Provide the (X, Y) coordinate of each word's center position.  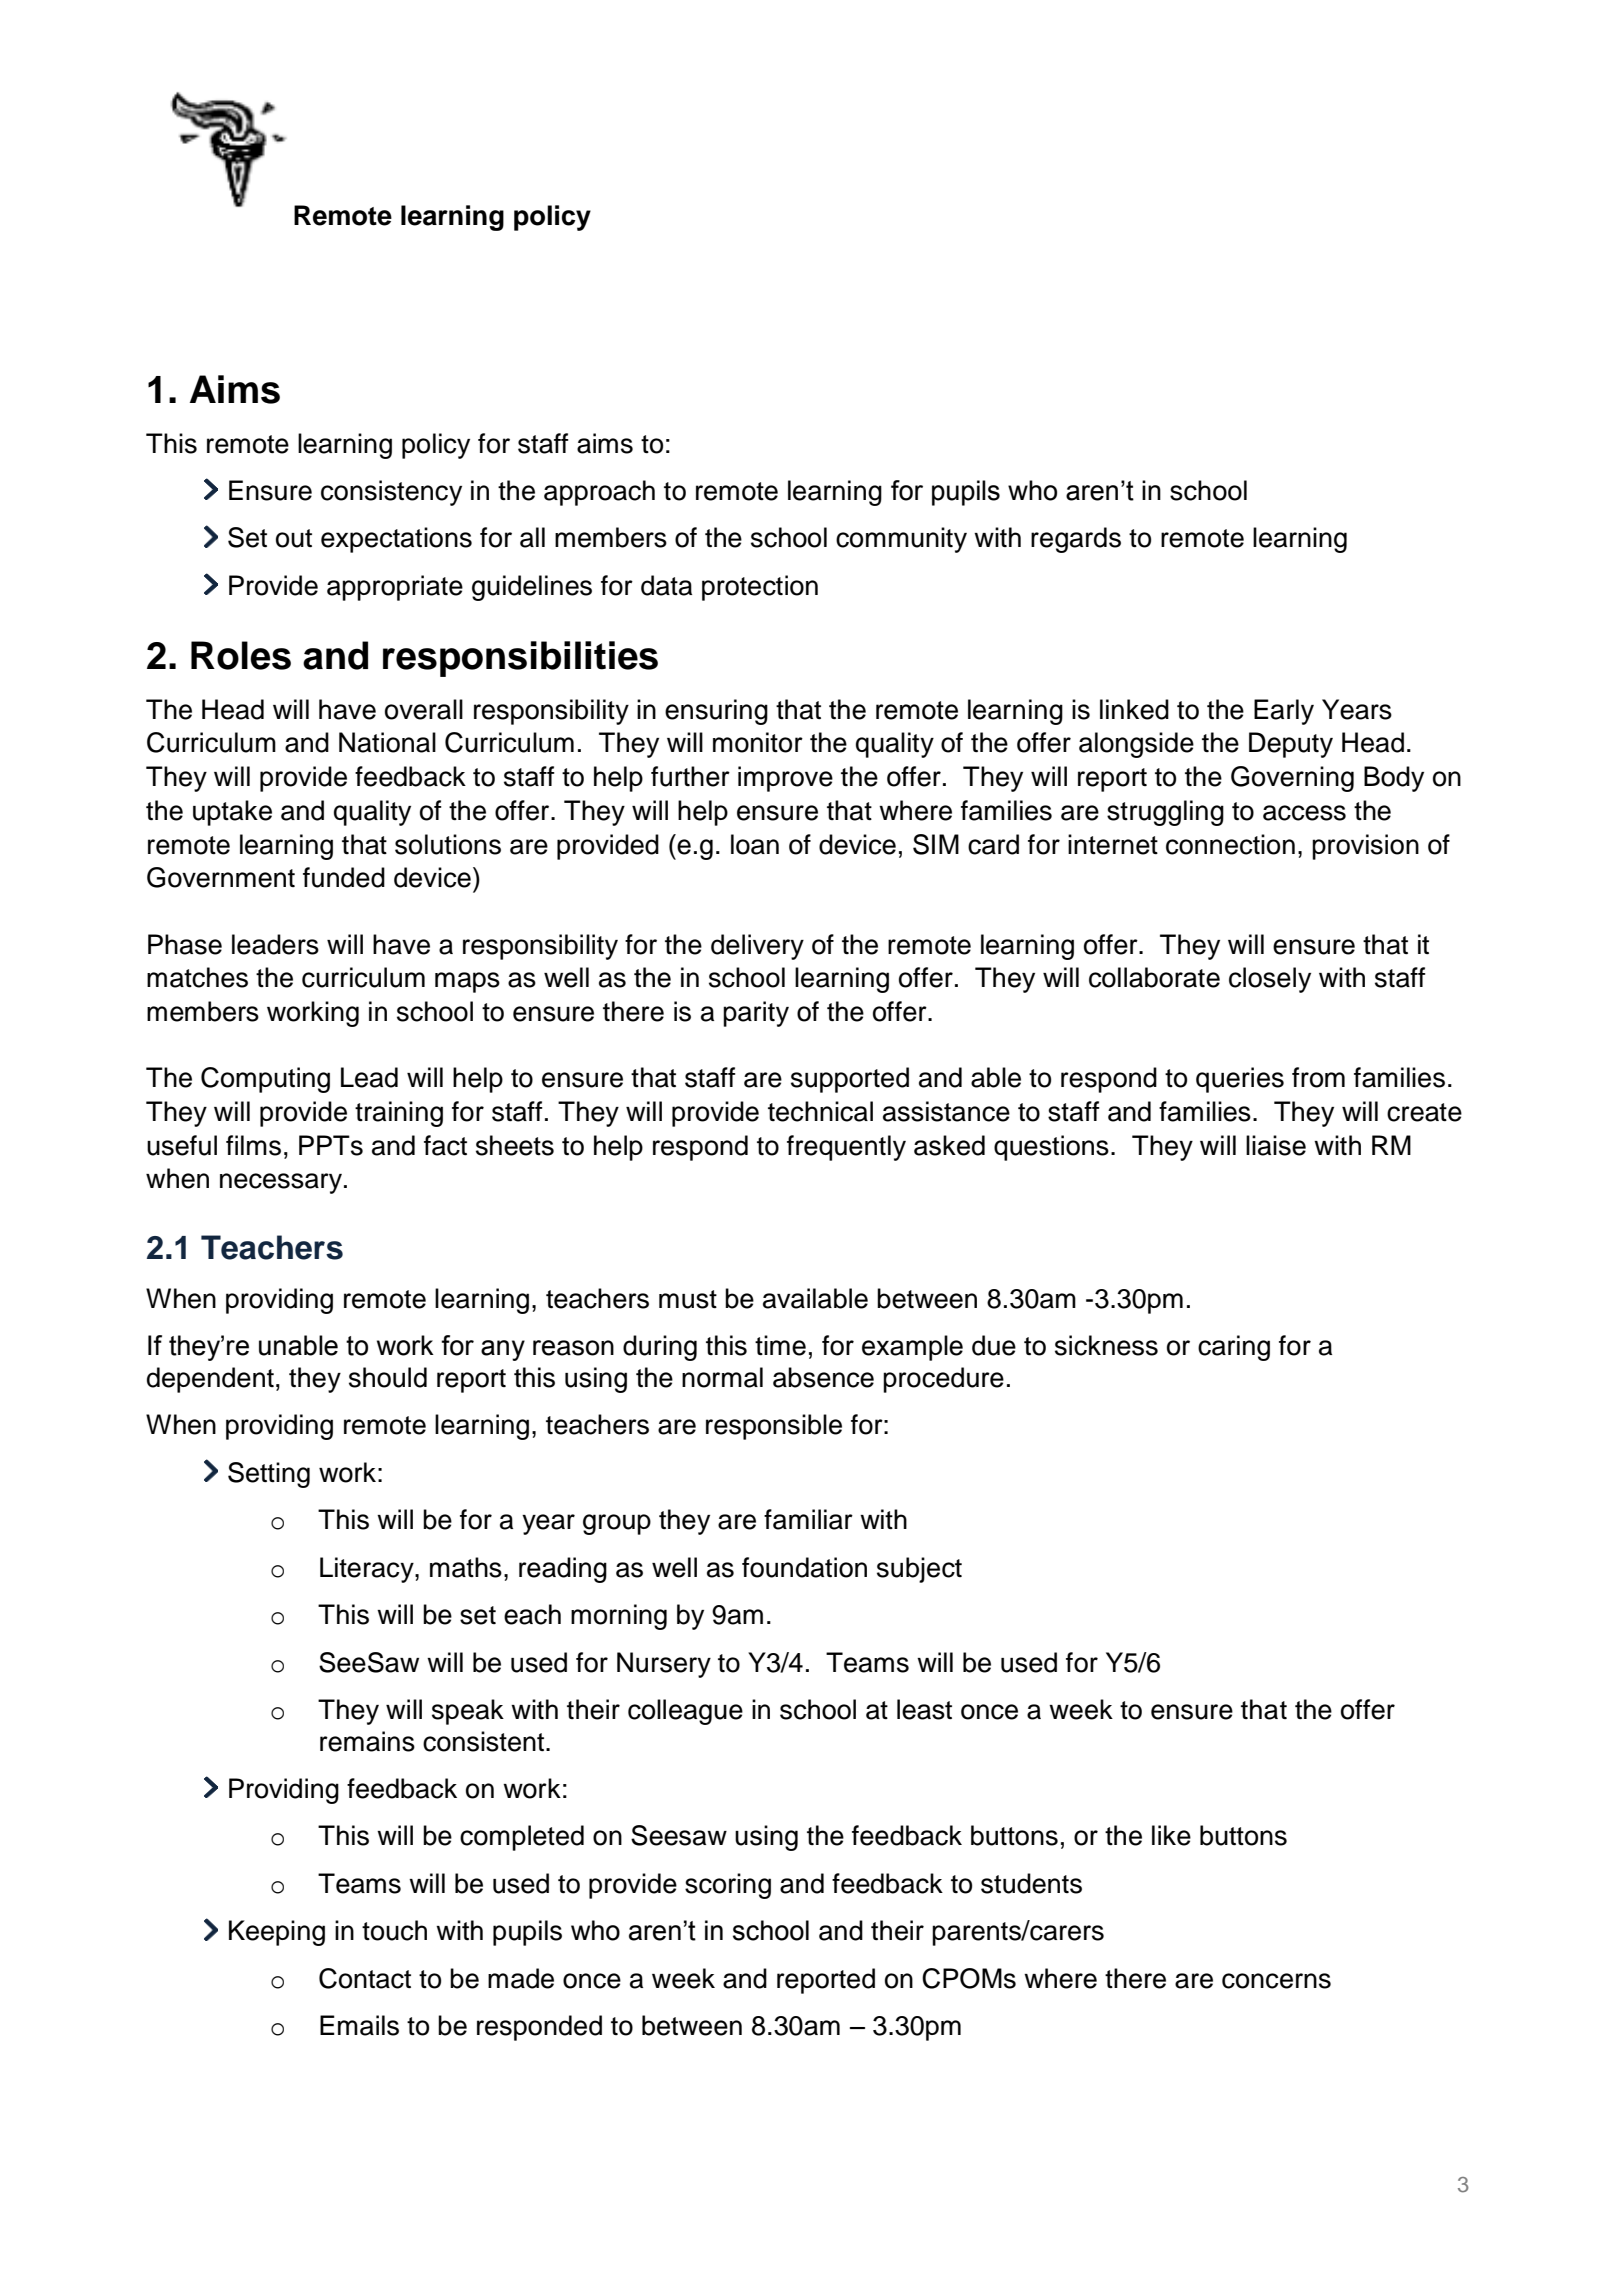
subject (919, 1570)
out (294, 538)
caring (1234, 1348)
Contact (365, 1978)
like (1171, 1835)
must (688, 1299)
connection (1230, 844)
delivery (757, 947)
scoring (728, 1886)
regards (1076, 540)
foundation (804, 1567)
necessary (282, 1183)
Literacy (368, 1570)
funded (344, 877)
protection (760, 588)
